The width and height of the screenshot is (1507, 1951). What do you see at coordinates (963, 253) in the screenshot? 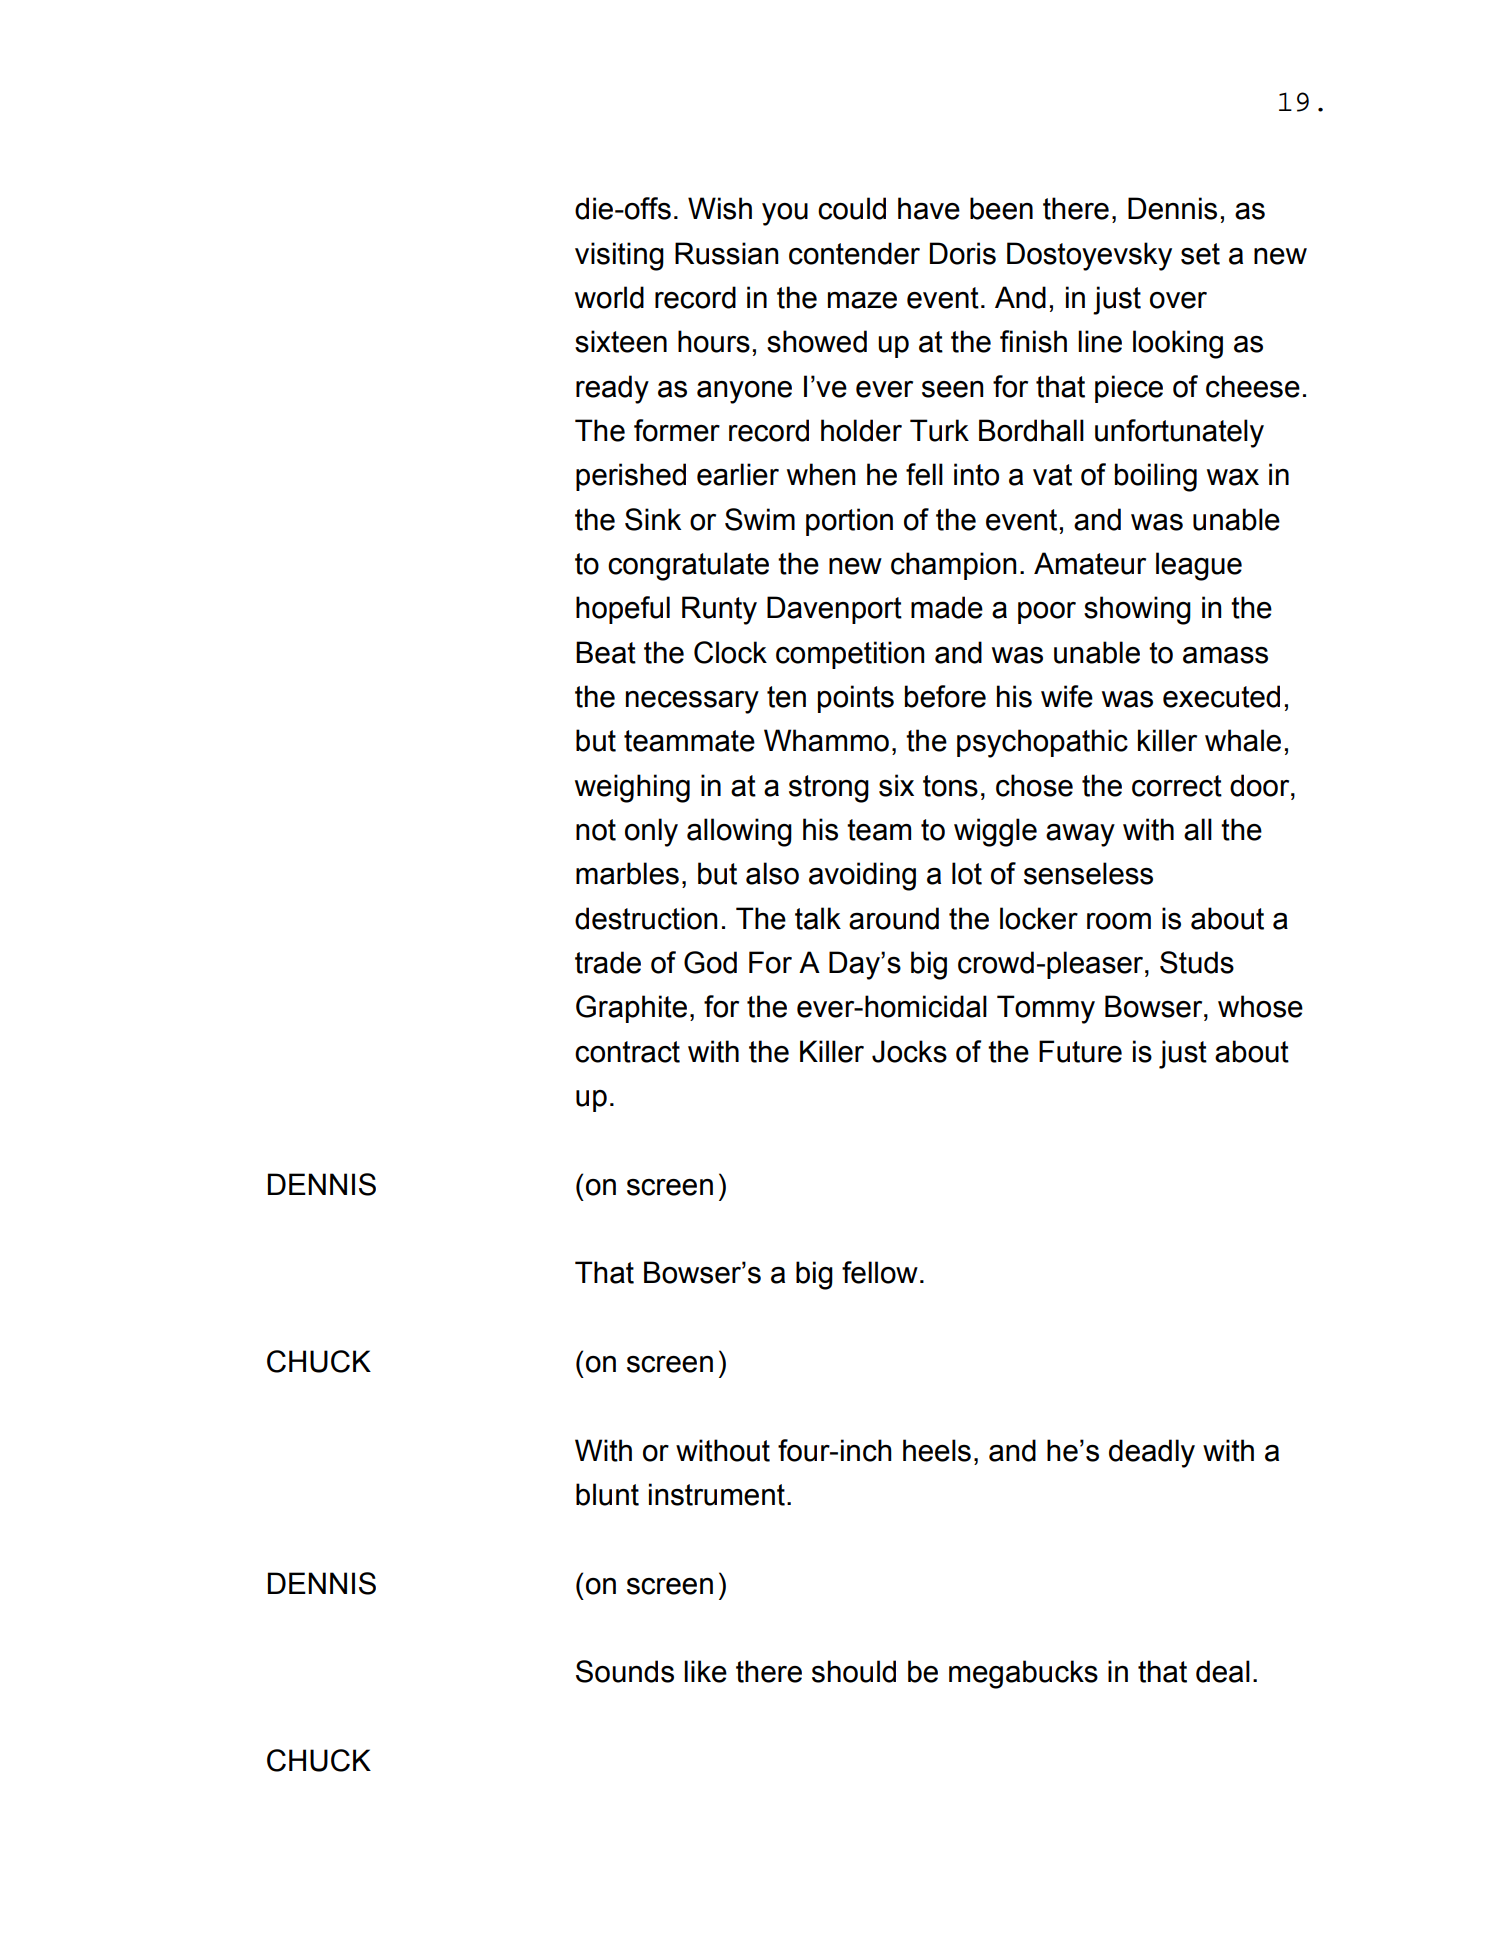
I see `Doris` at bounding box center [963, 253].
